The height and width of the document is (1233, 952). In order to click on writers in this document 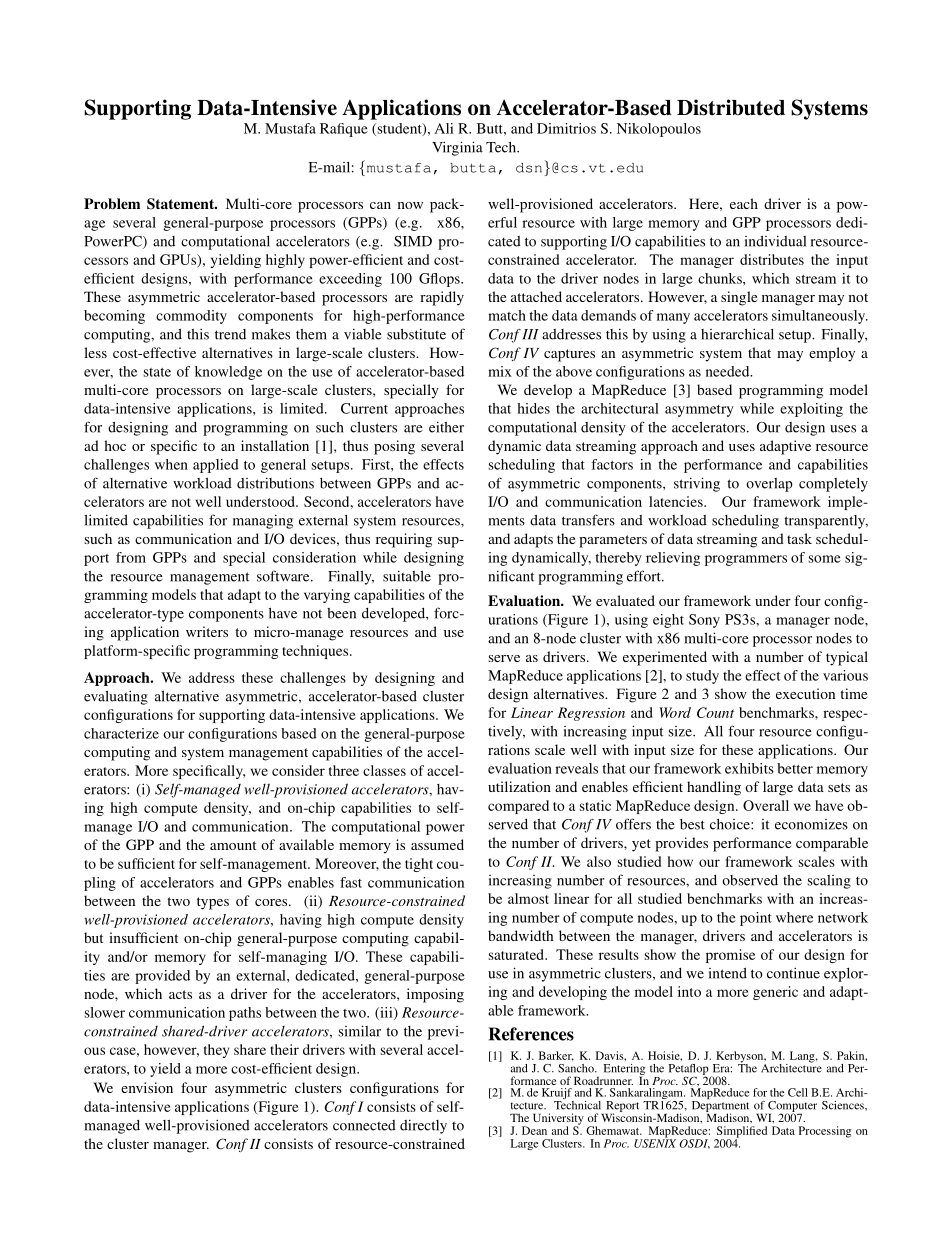, I will do `click(207, 631)`.
